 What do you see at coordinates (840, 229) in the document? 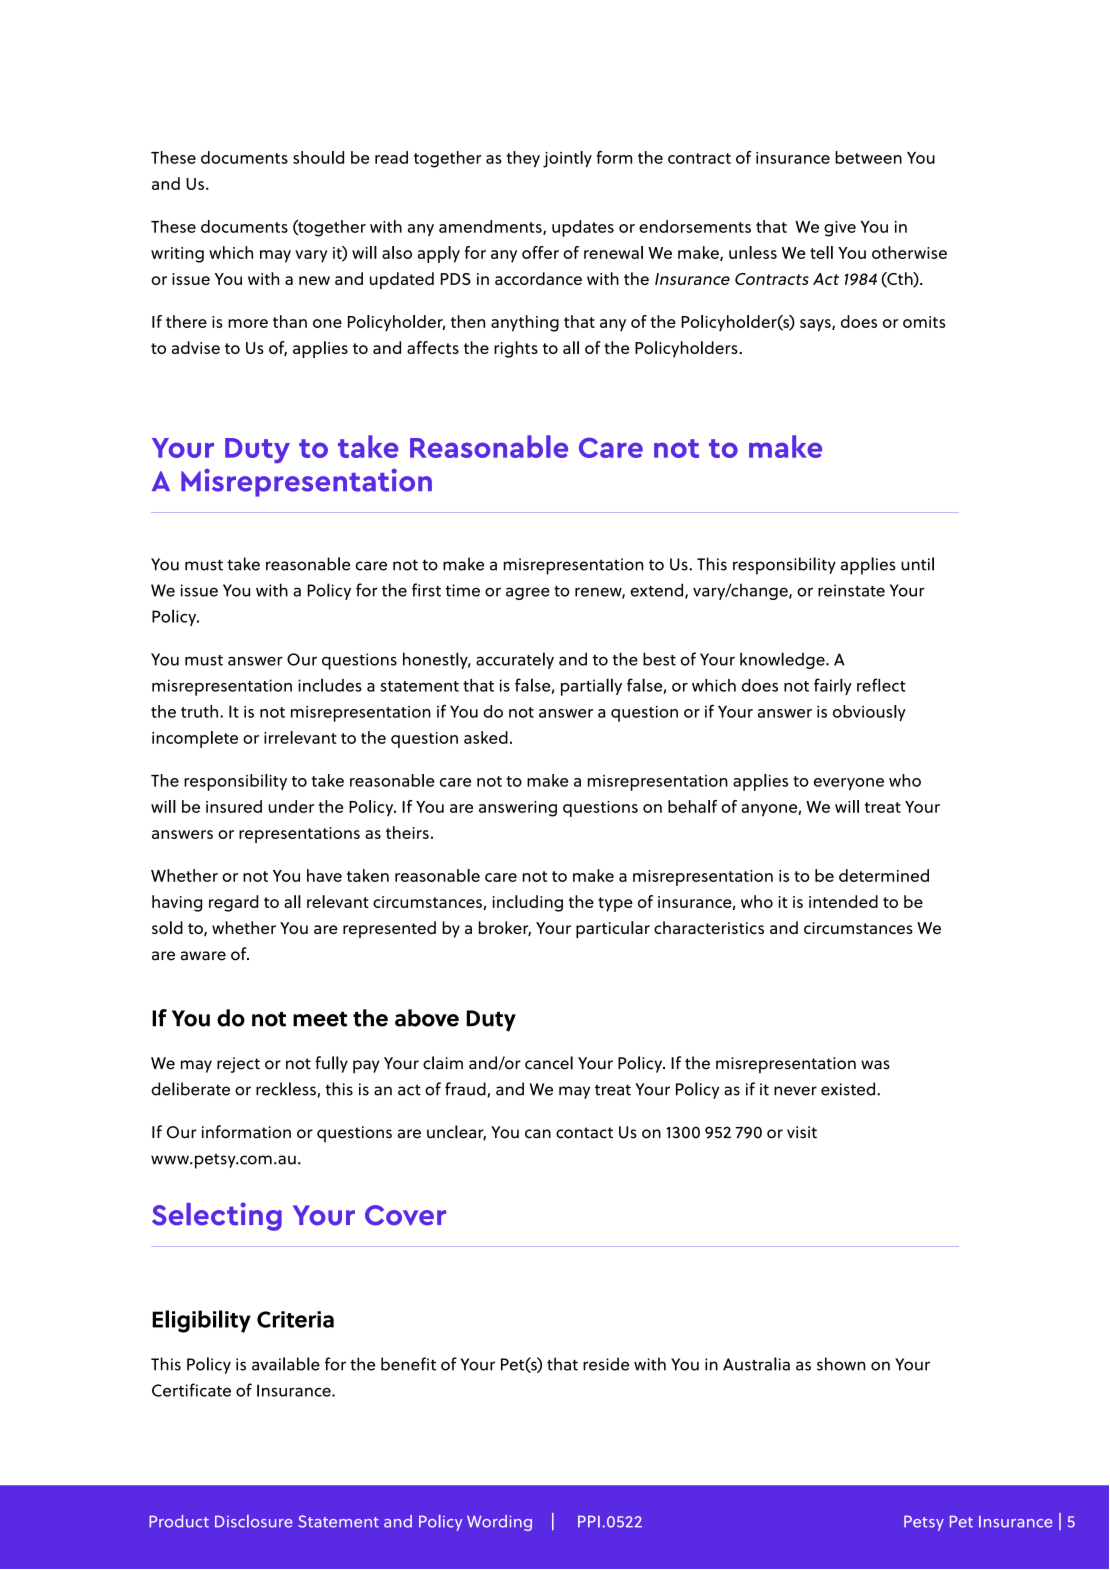
I see `give` at bounding box center [840, 229].
